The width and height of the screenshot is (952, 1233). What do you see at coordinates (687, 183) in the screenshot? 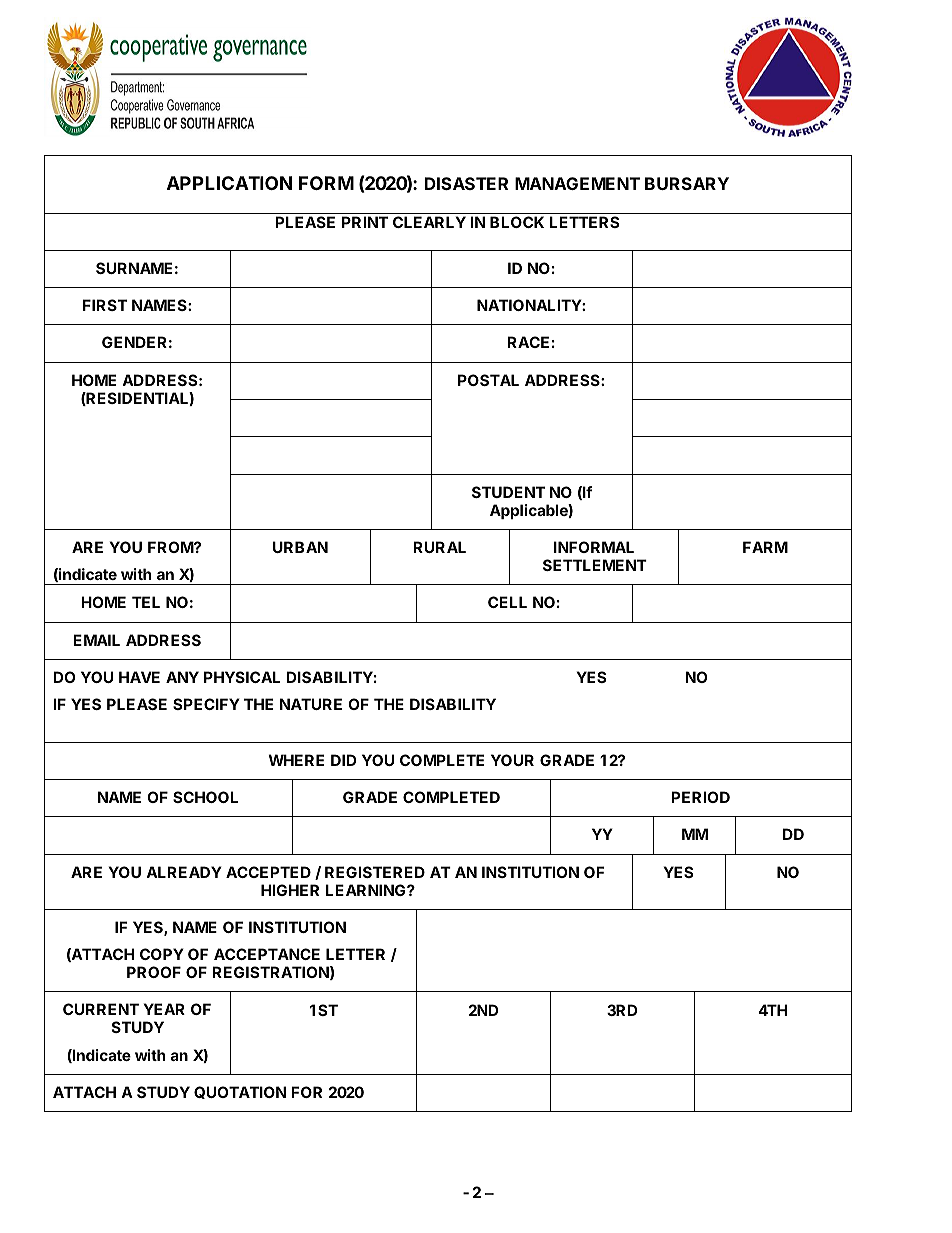
I see `BURSARY` at bounding box center [687, 183].
